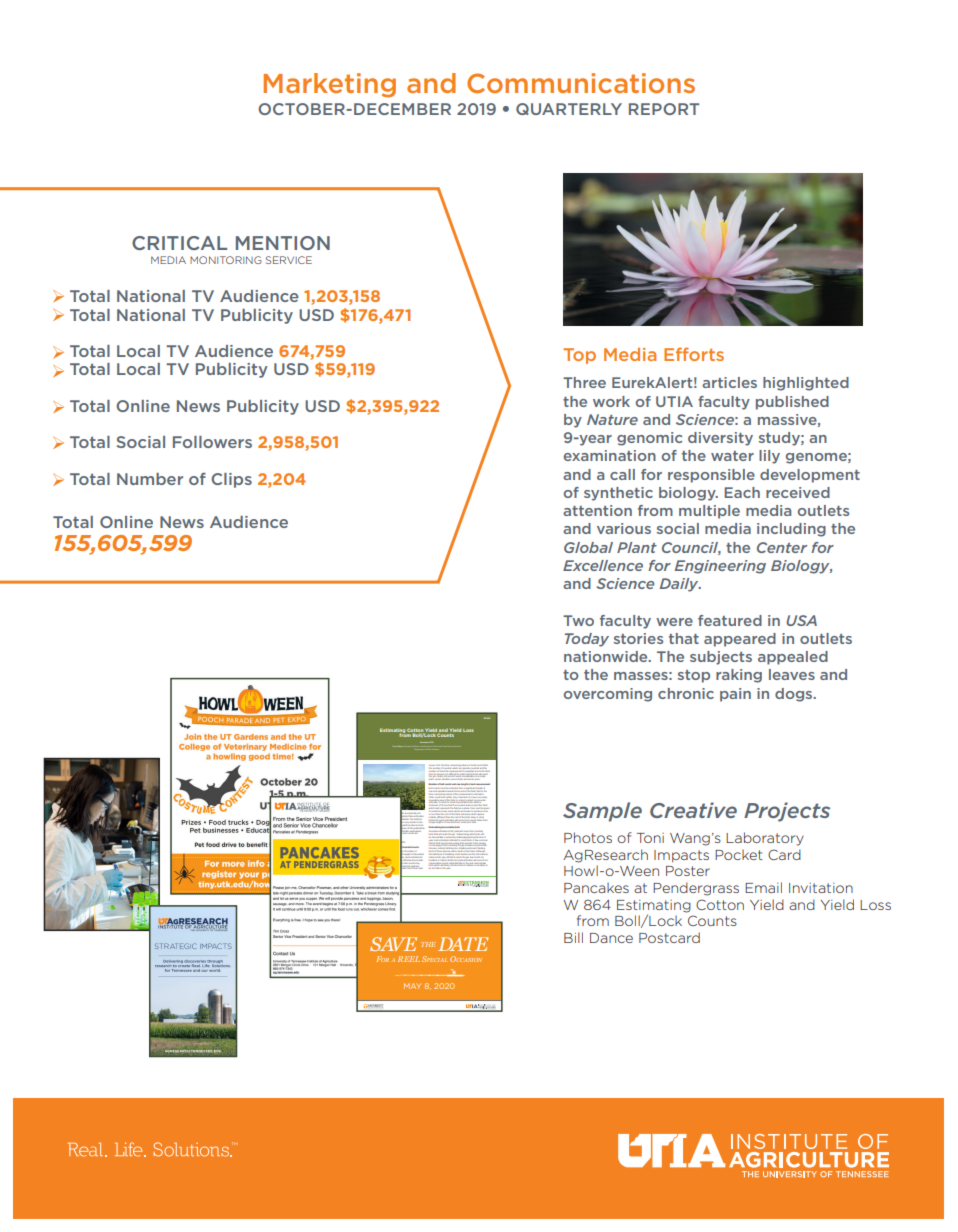  Describe the element at coordinates (225, 260) in the page. I see `MONITORING` at that location.
